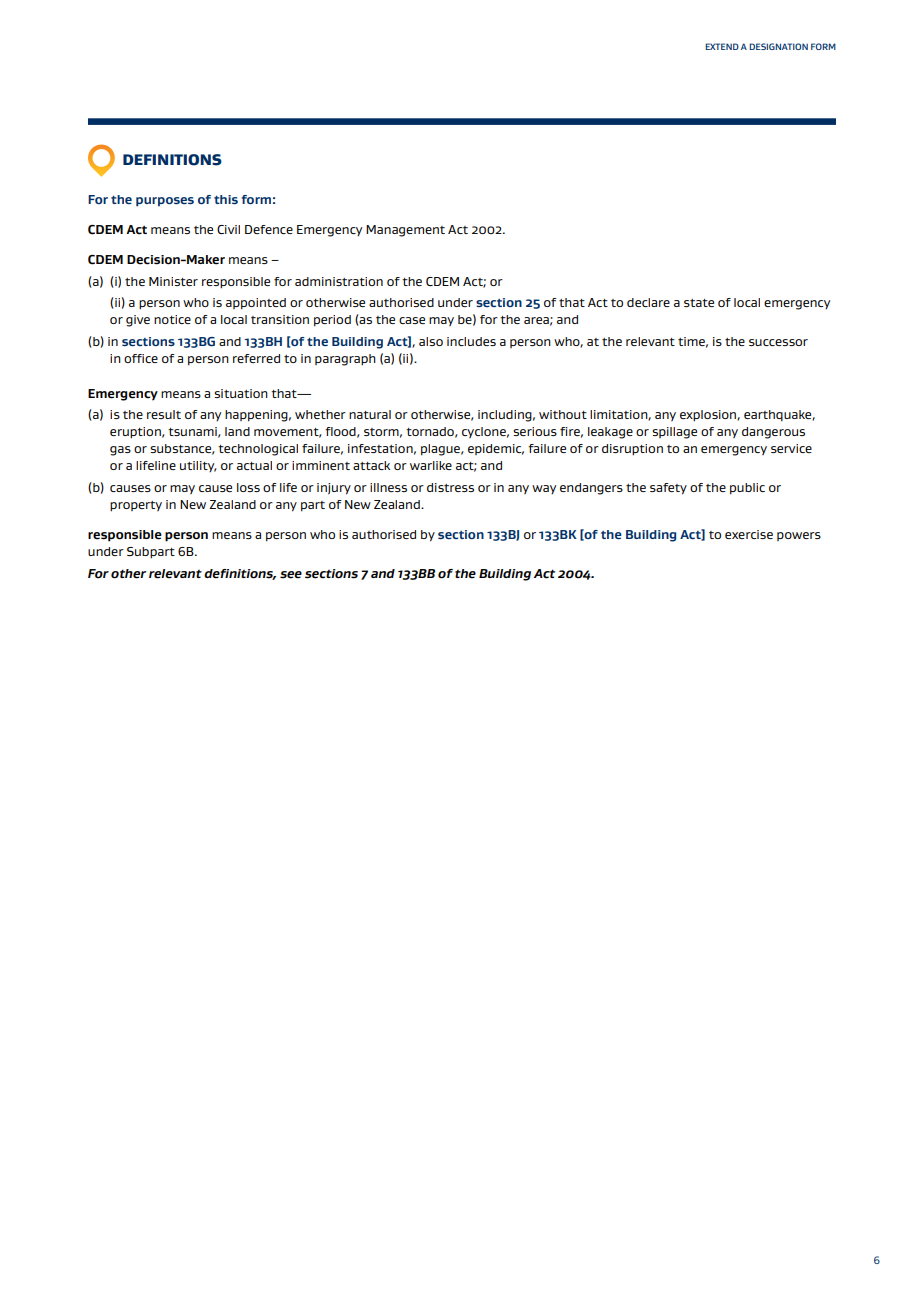 The width and height of the screenshot is (924, 1308). I want to click on this, so click(226, 199).
